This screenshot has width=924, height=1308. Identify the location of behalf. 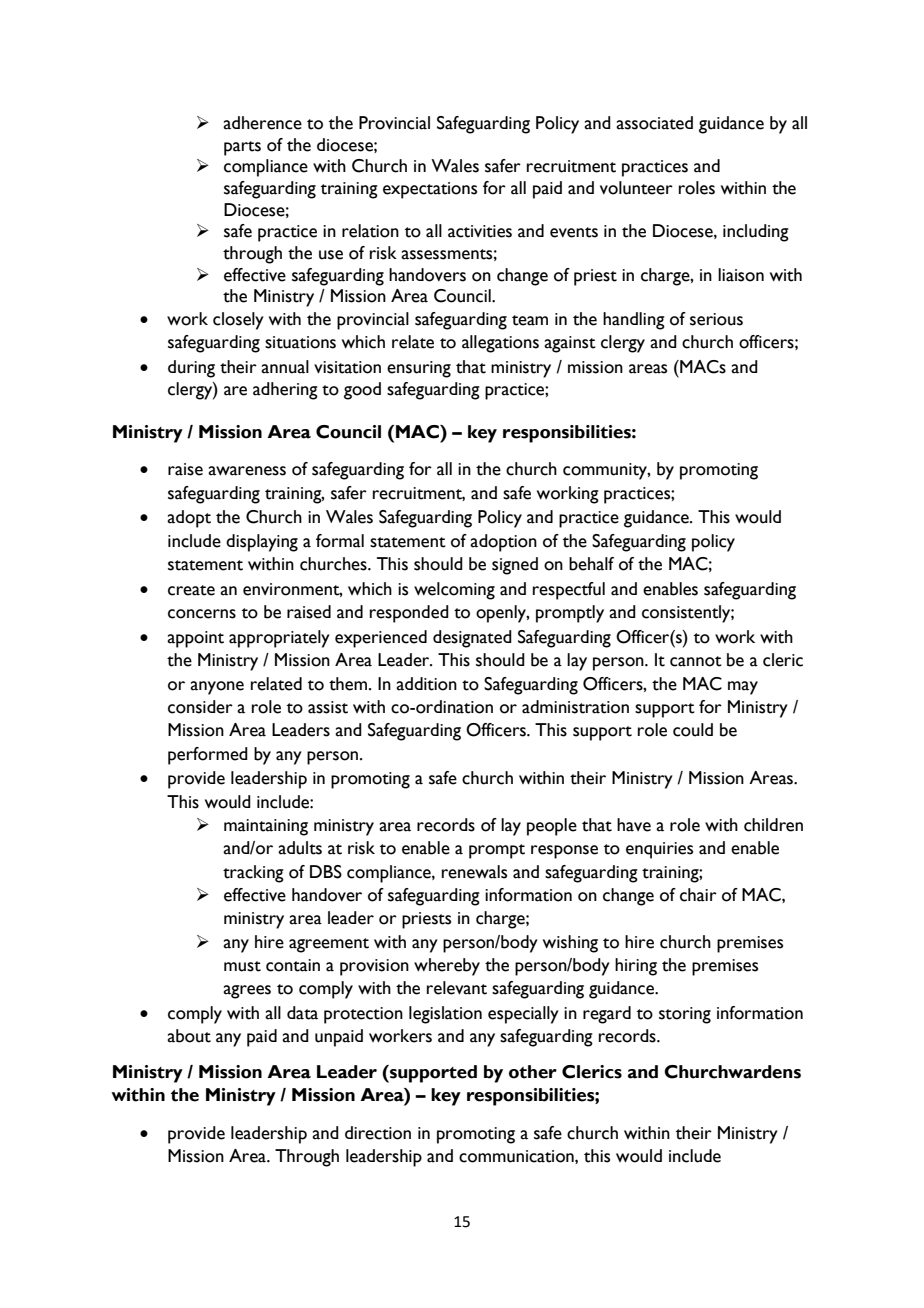
(591, 564).
